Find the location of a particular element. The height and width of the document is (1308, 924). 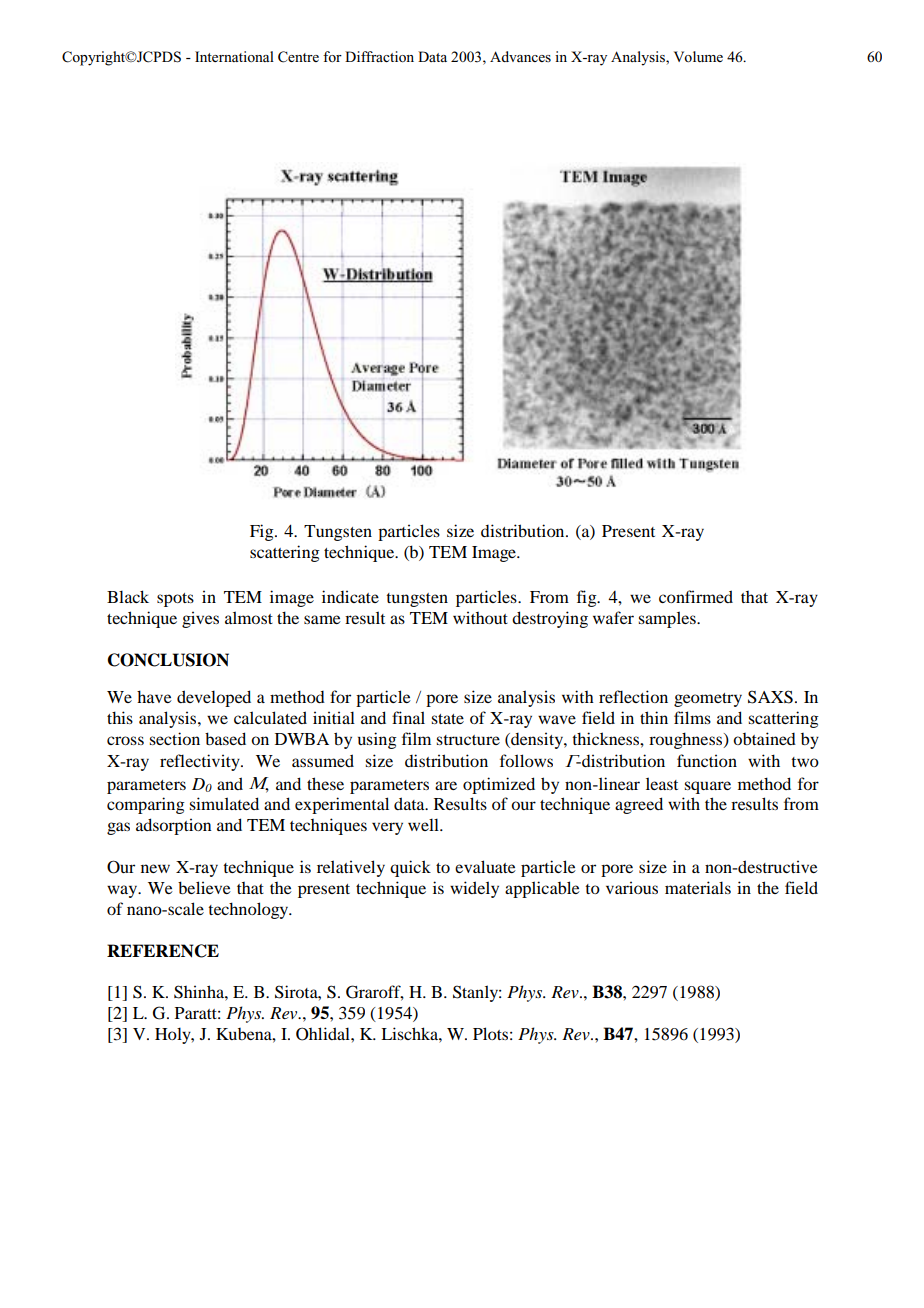

Centre is located at coordinates (298, 57).
